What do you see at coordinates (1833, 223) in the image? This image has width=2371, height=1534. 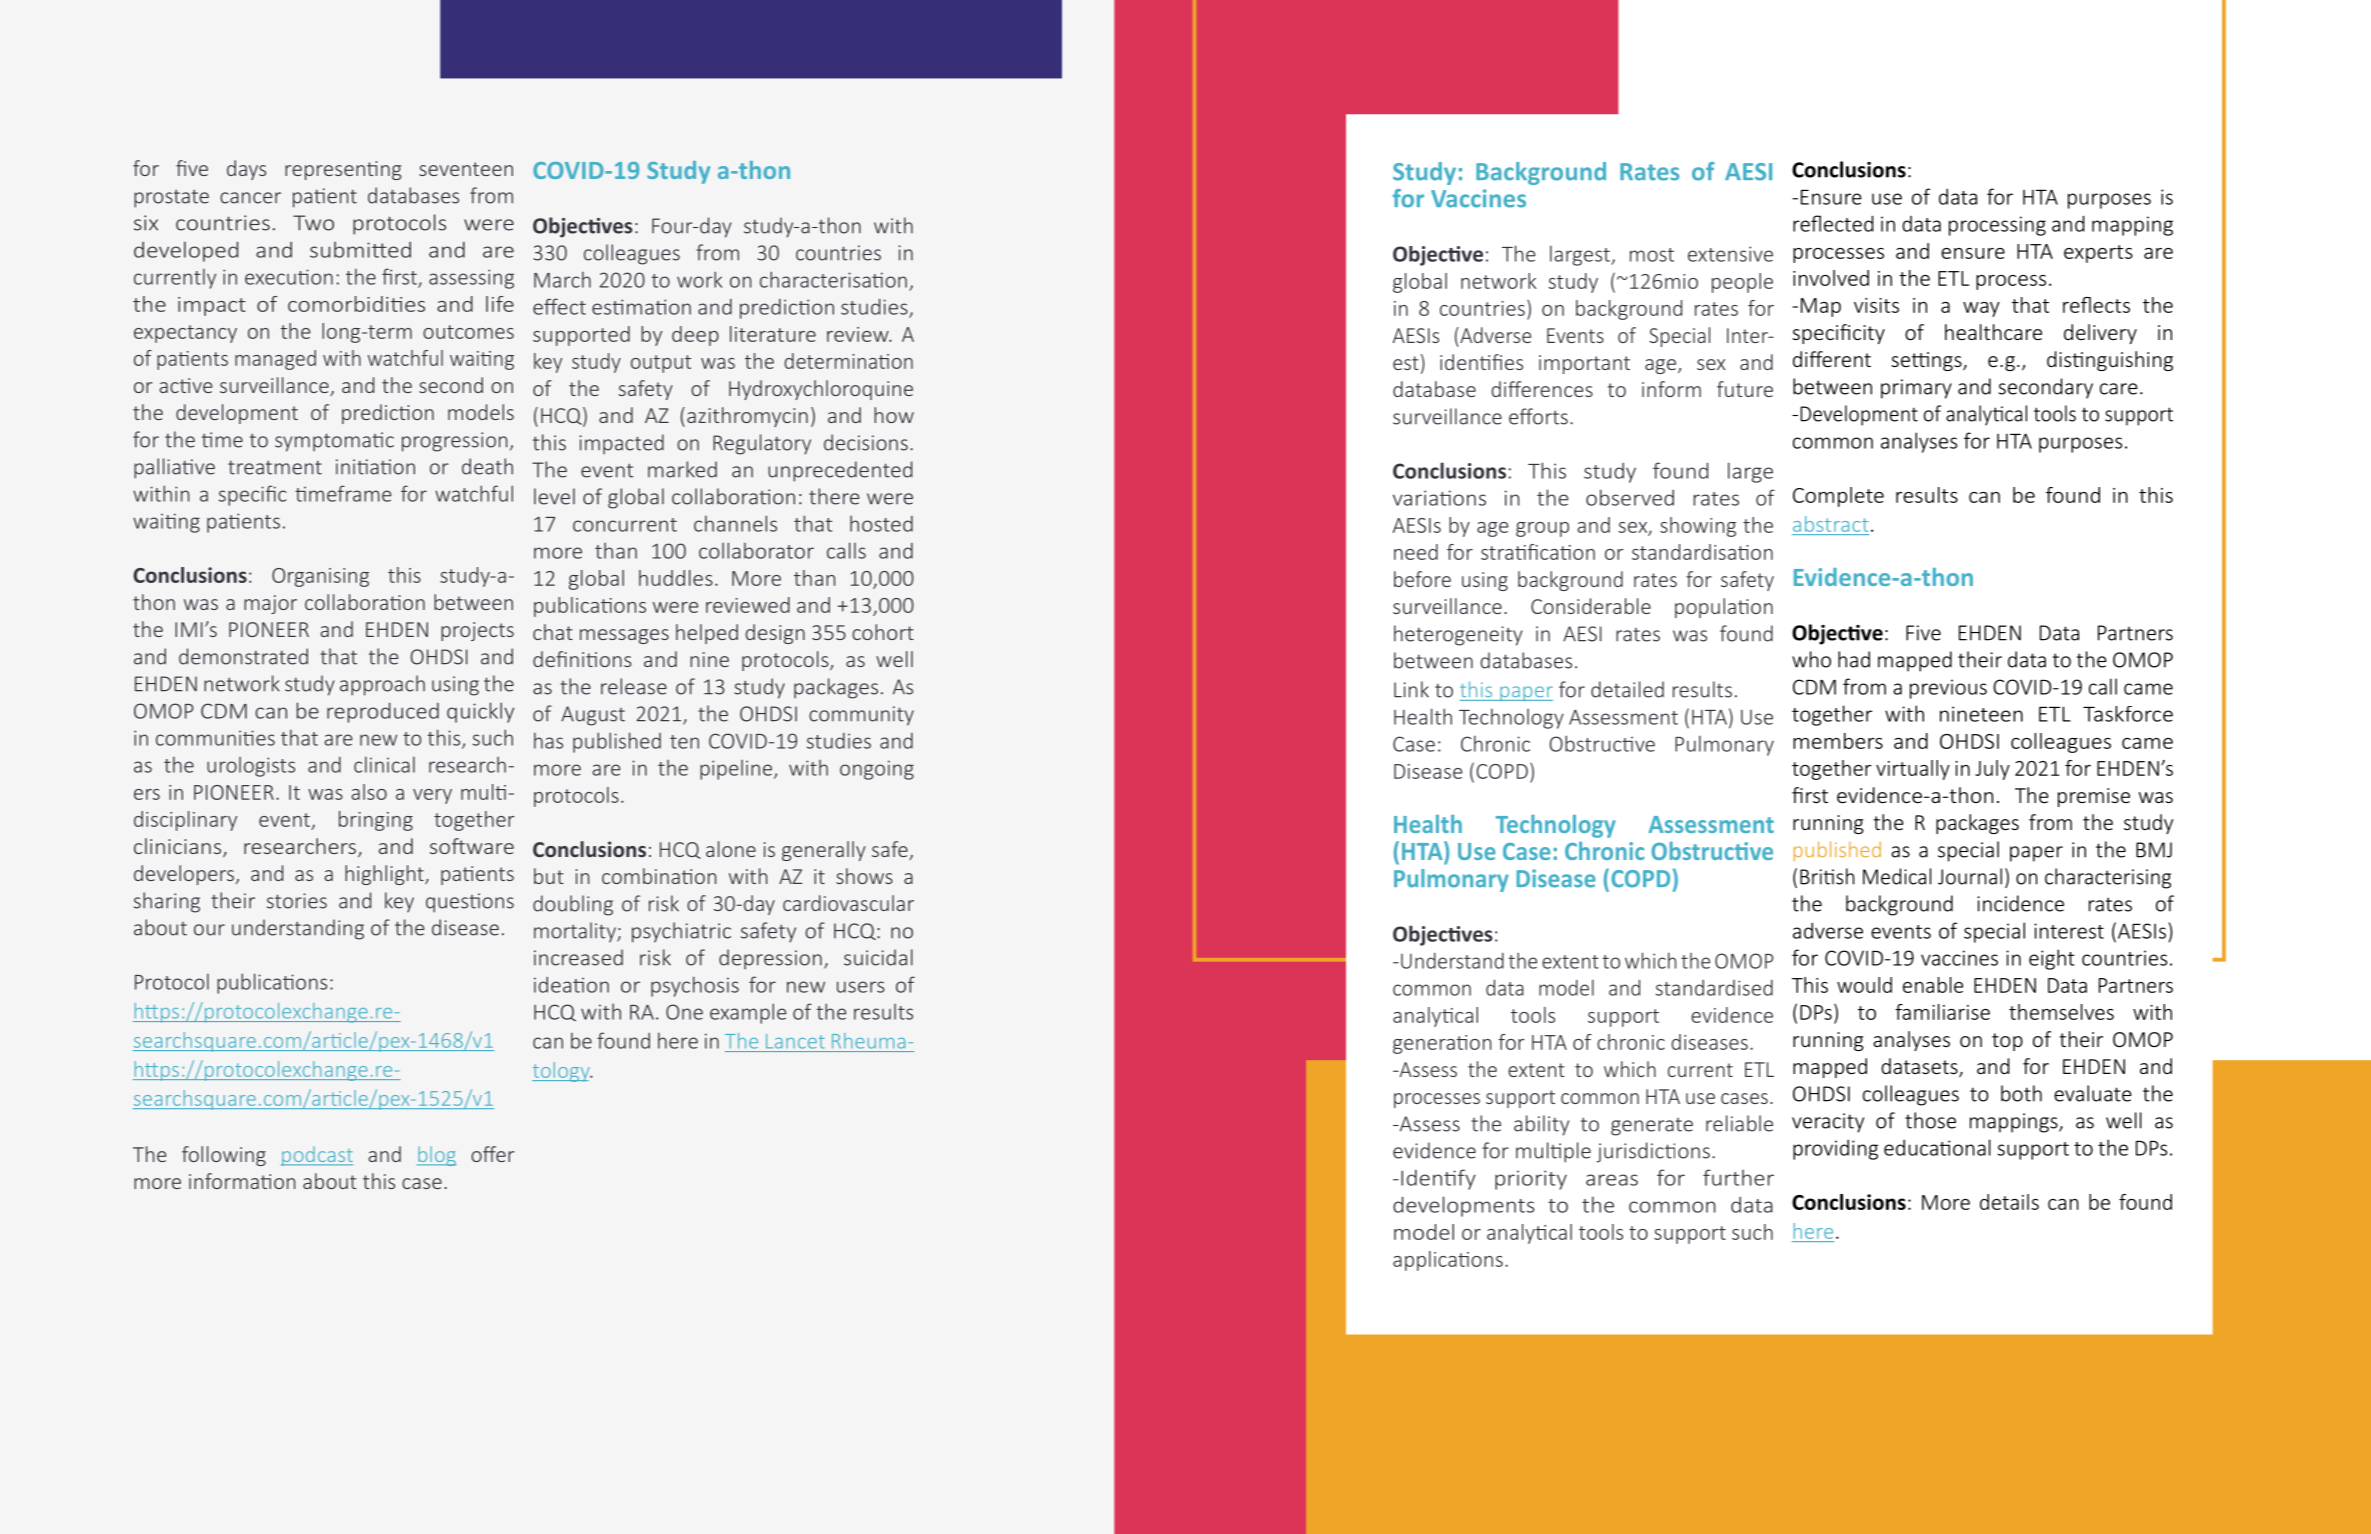 I see `reflected` at bounding box center [1833, 223].
